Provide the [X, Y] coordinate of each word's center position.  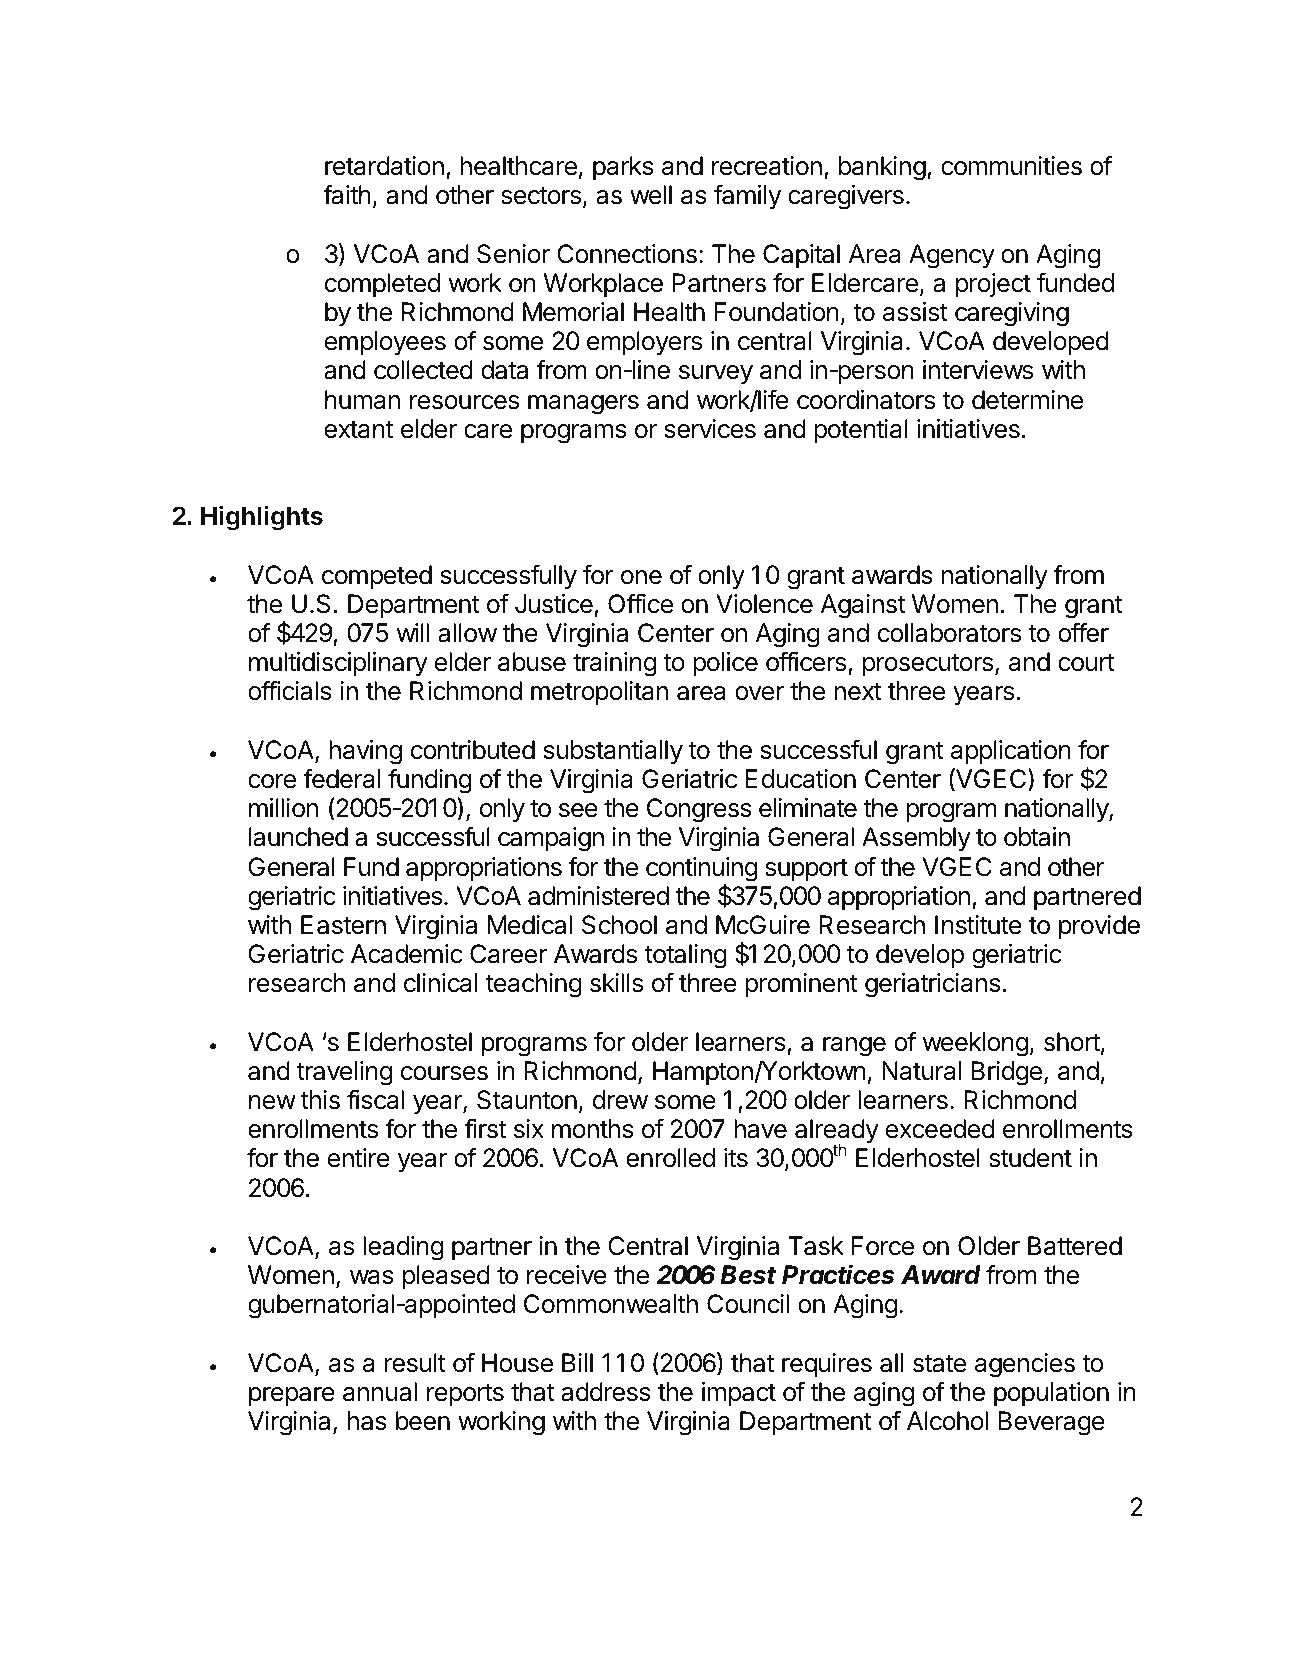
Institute [978, 925]
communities [1011, 166]
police [725, 664]
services [710, 429]
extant [358, 430]
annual [380, 1392]
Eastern [343, 925]
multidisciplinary [338, 664]
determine [1027, 400]
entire [359, 1158]
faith [347, 194]
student [1030, 1158]
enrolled [670, 1158]
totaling [686, 956]
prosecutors [928, 665]
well [651, 195]
